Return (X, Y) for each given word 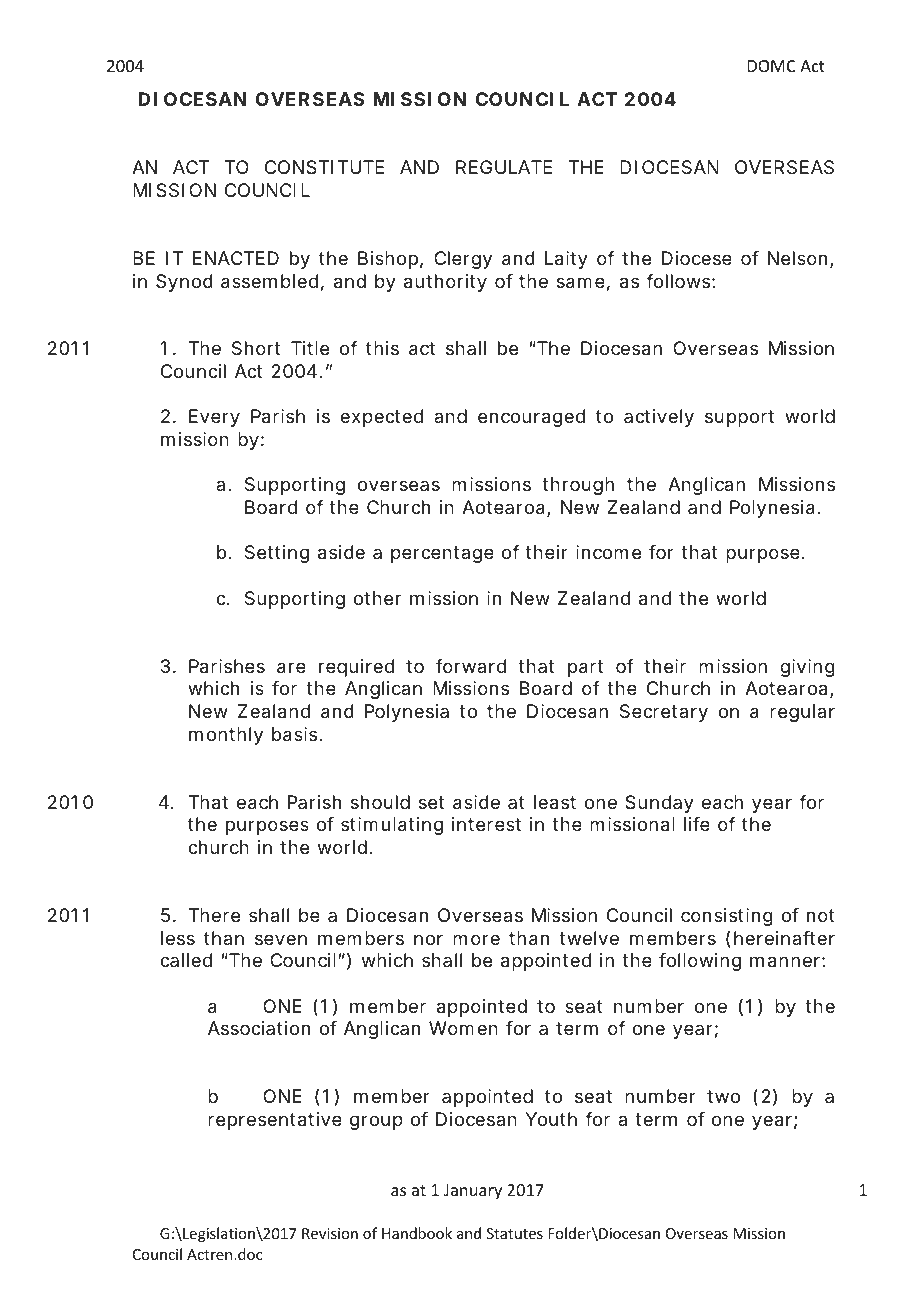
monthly (226, 736)
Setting (277, 554)
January (473, 1192)
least (555, 802)
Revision (330, 1233)
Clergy (463, 260)
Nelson (797, 258)
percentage (442, 554)
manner (785, 962)
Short (256, 348)
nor (428, 939)
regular (802, 713)
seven (281, 939)
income (608, 552)
